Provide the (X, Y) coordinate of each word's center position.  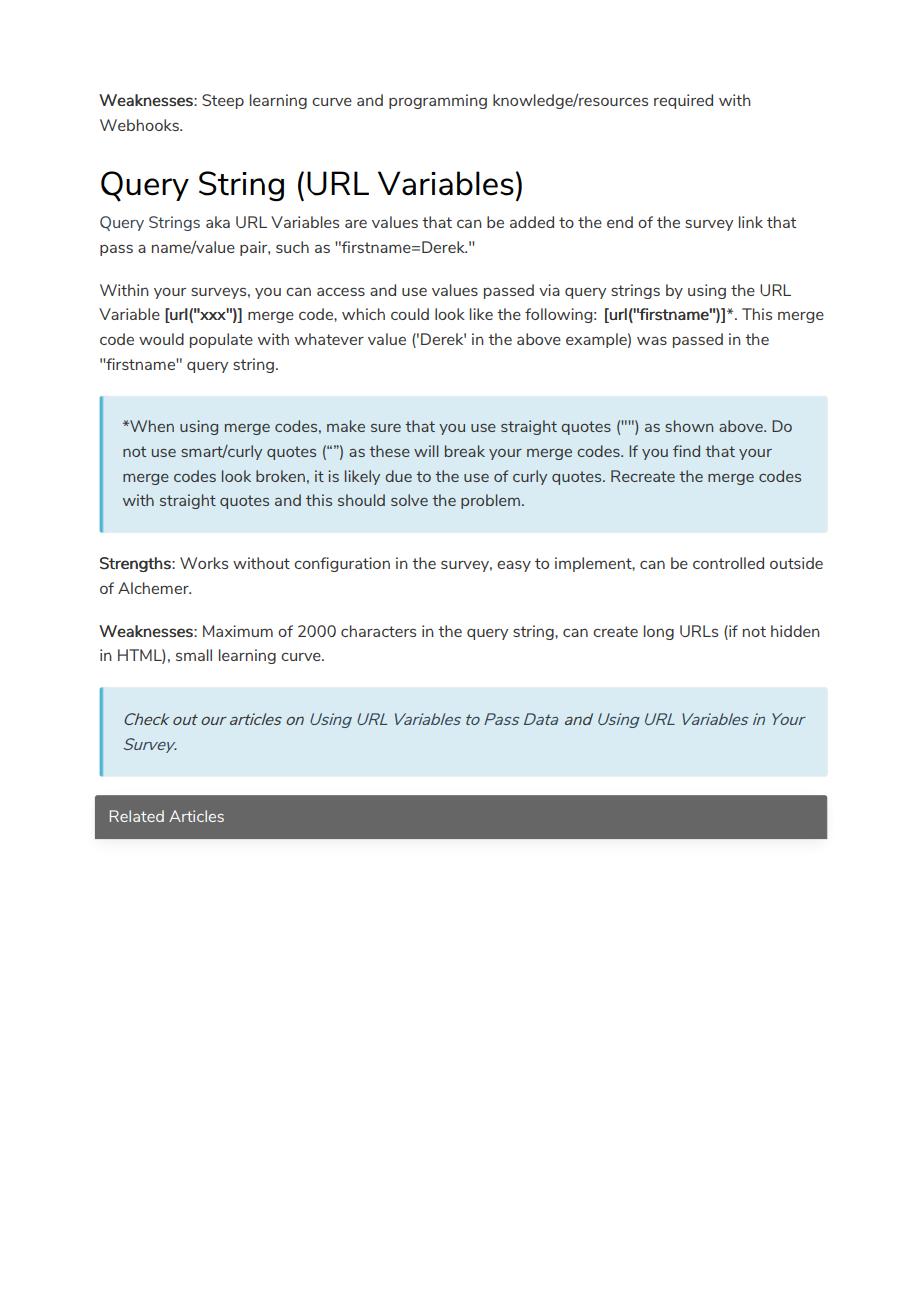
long (659, 632)
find (686, 451)
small (194, 655)
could (410, 314)
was (652, 340)
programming (438, 101)
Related (137, 816)
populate (221, 340)
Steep (223, 101)
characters (378, 631)
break (465, 451)
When (151, 426)
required (683, 101)
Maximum (238, 631)
